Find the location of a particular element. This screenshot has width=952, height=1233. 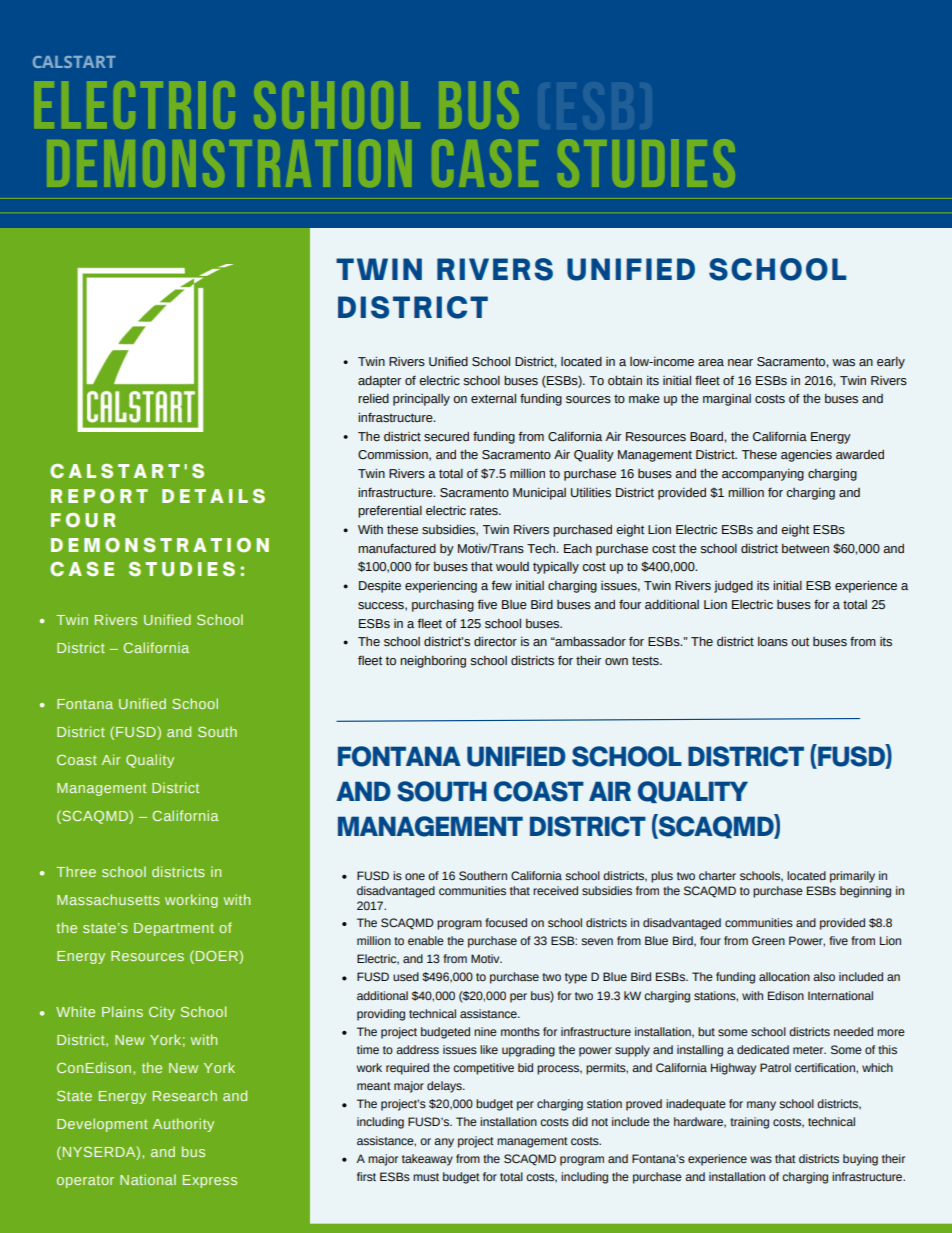

primarily is located at coordinates (852, 877).
